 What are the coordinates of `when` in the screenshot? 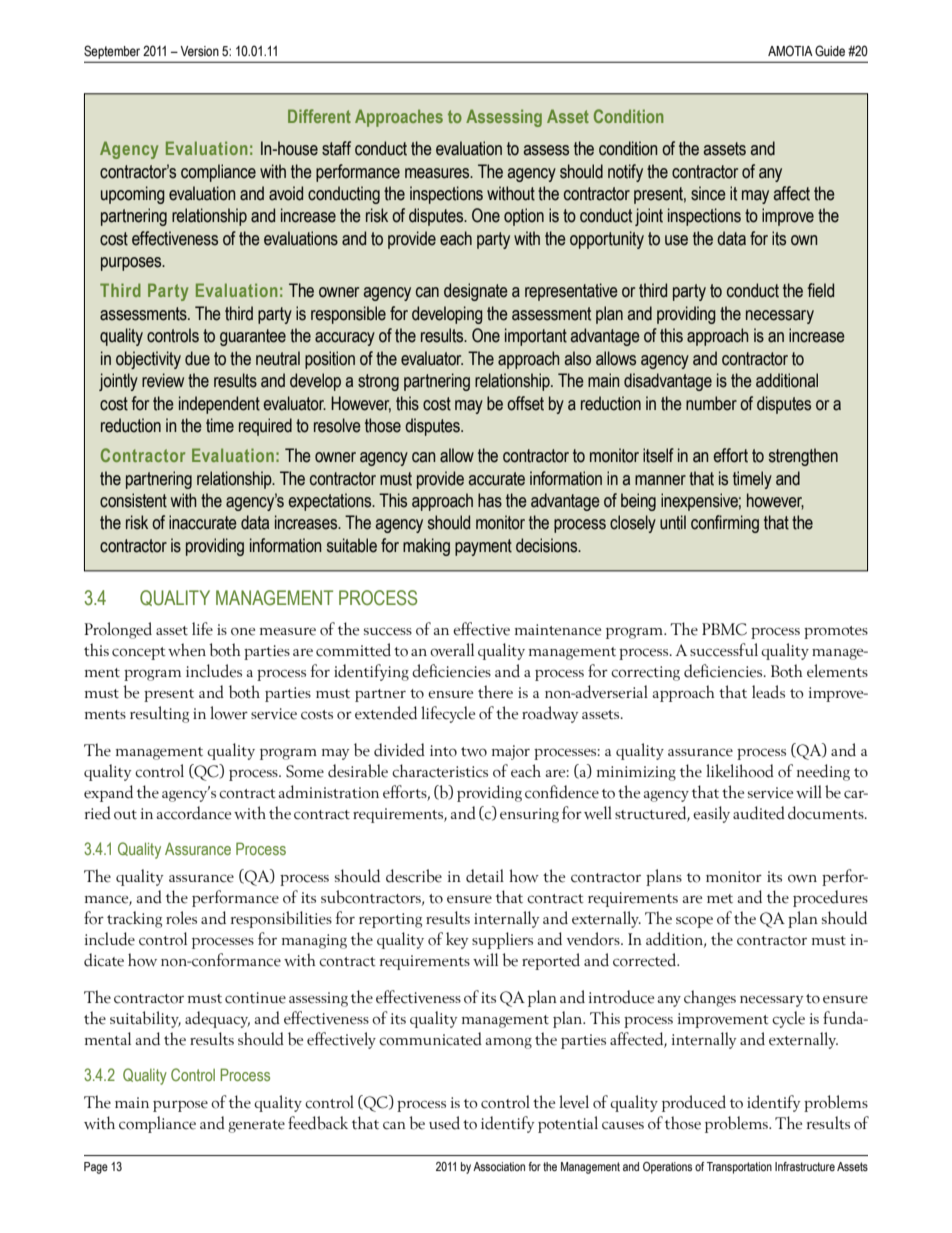 It's located at (187, 650).
